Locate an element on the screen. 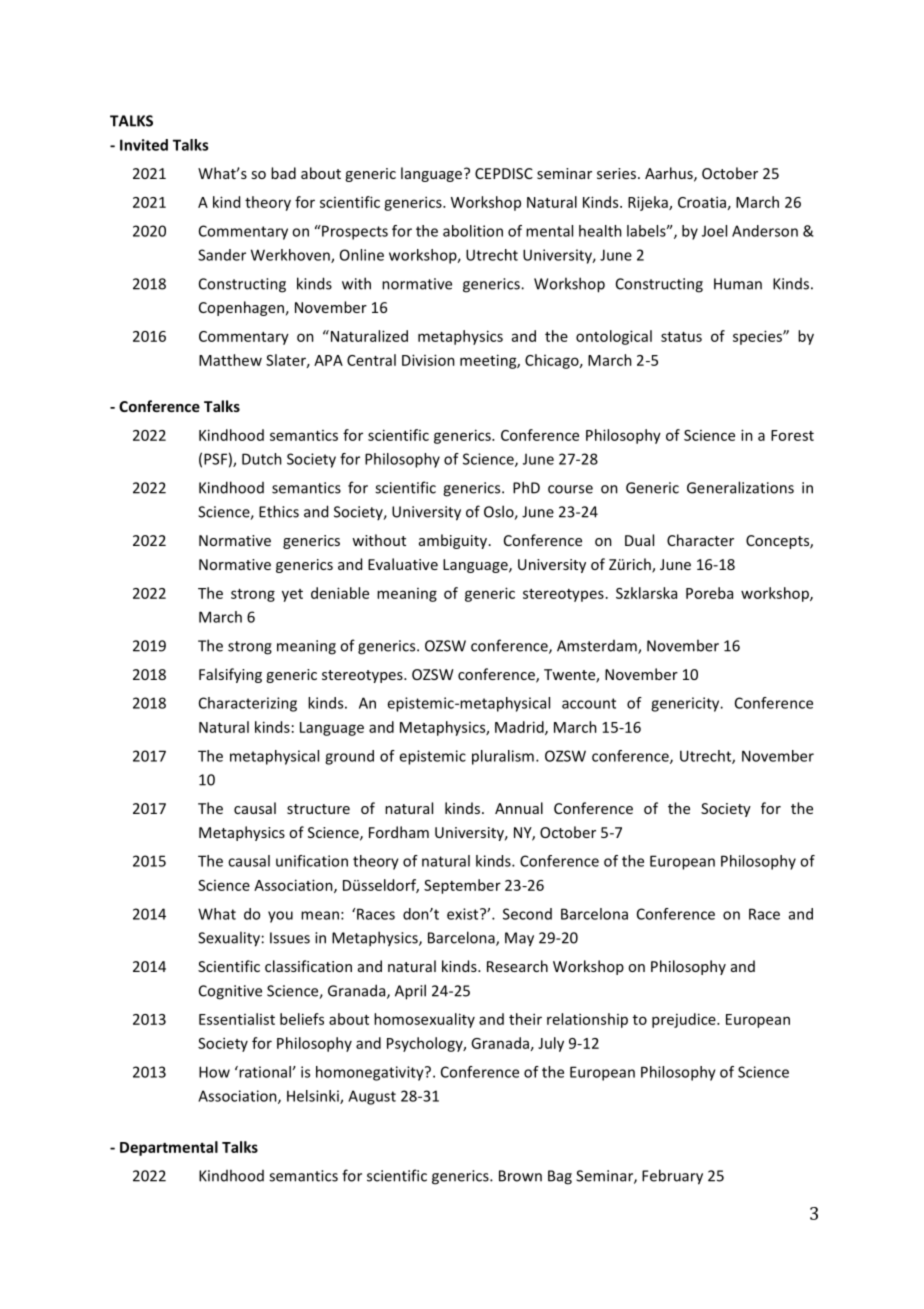 This screenshot has width=924, height=1309. abolition is located at coordinates (473, 231).
